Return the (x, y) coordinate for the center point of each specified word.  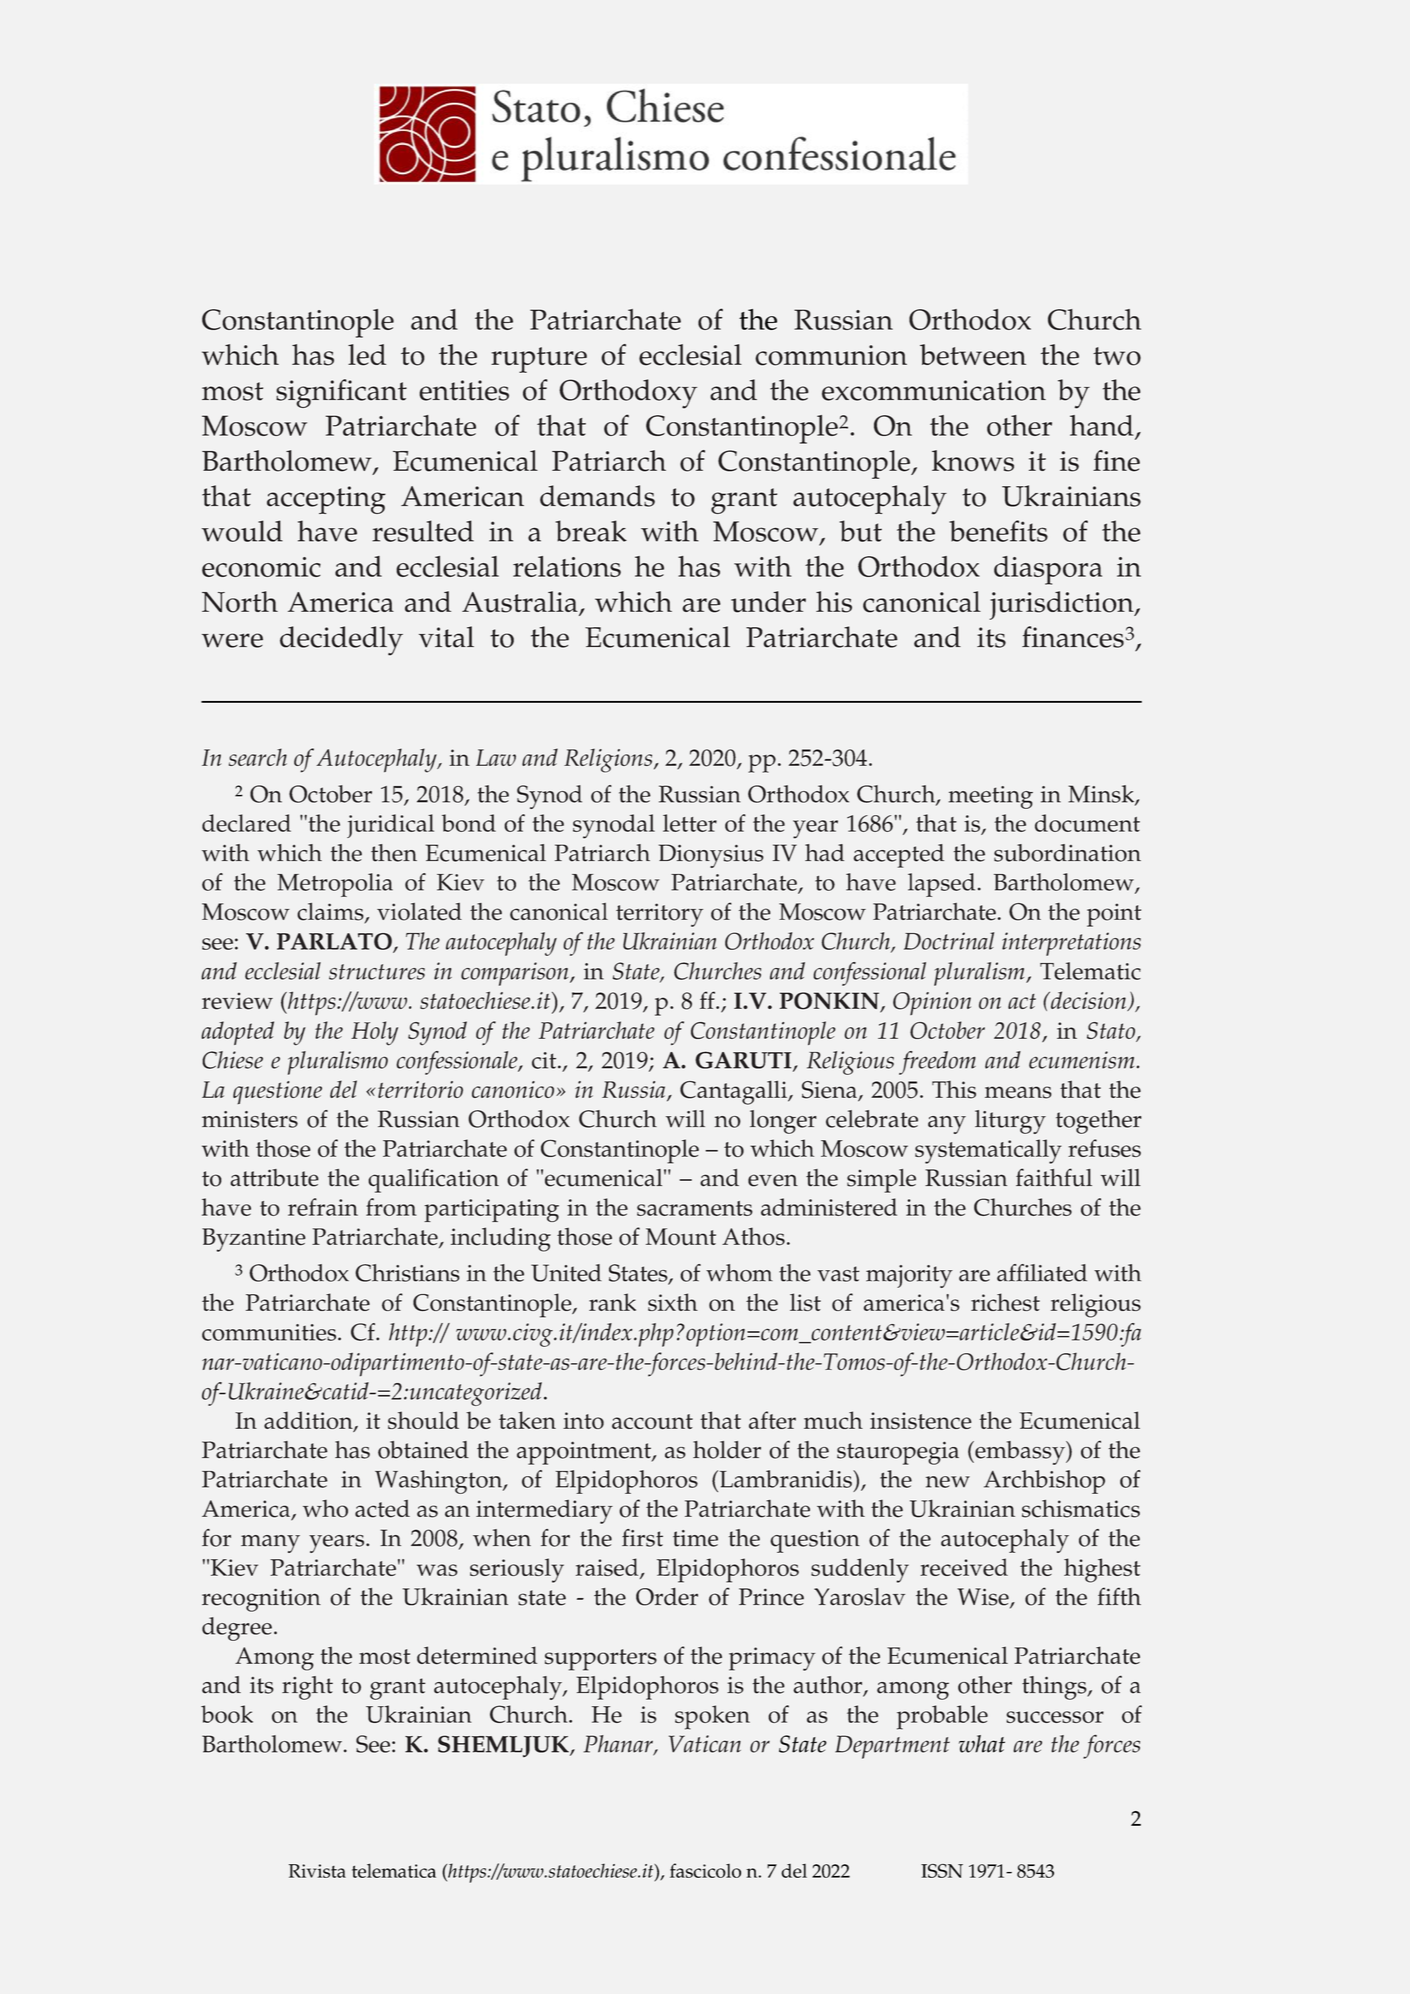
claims (331, 913)
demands (597, 496)
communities (270, 1332)
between (973, 355)
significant (341, 393)
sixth (673, 1302)
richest (1005, 1302)
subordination (1067, 853)
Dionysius (711, 856)
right (307, 1688)
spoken (712, 1717)
